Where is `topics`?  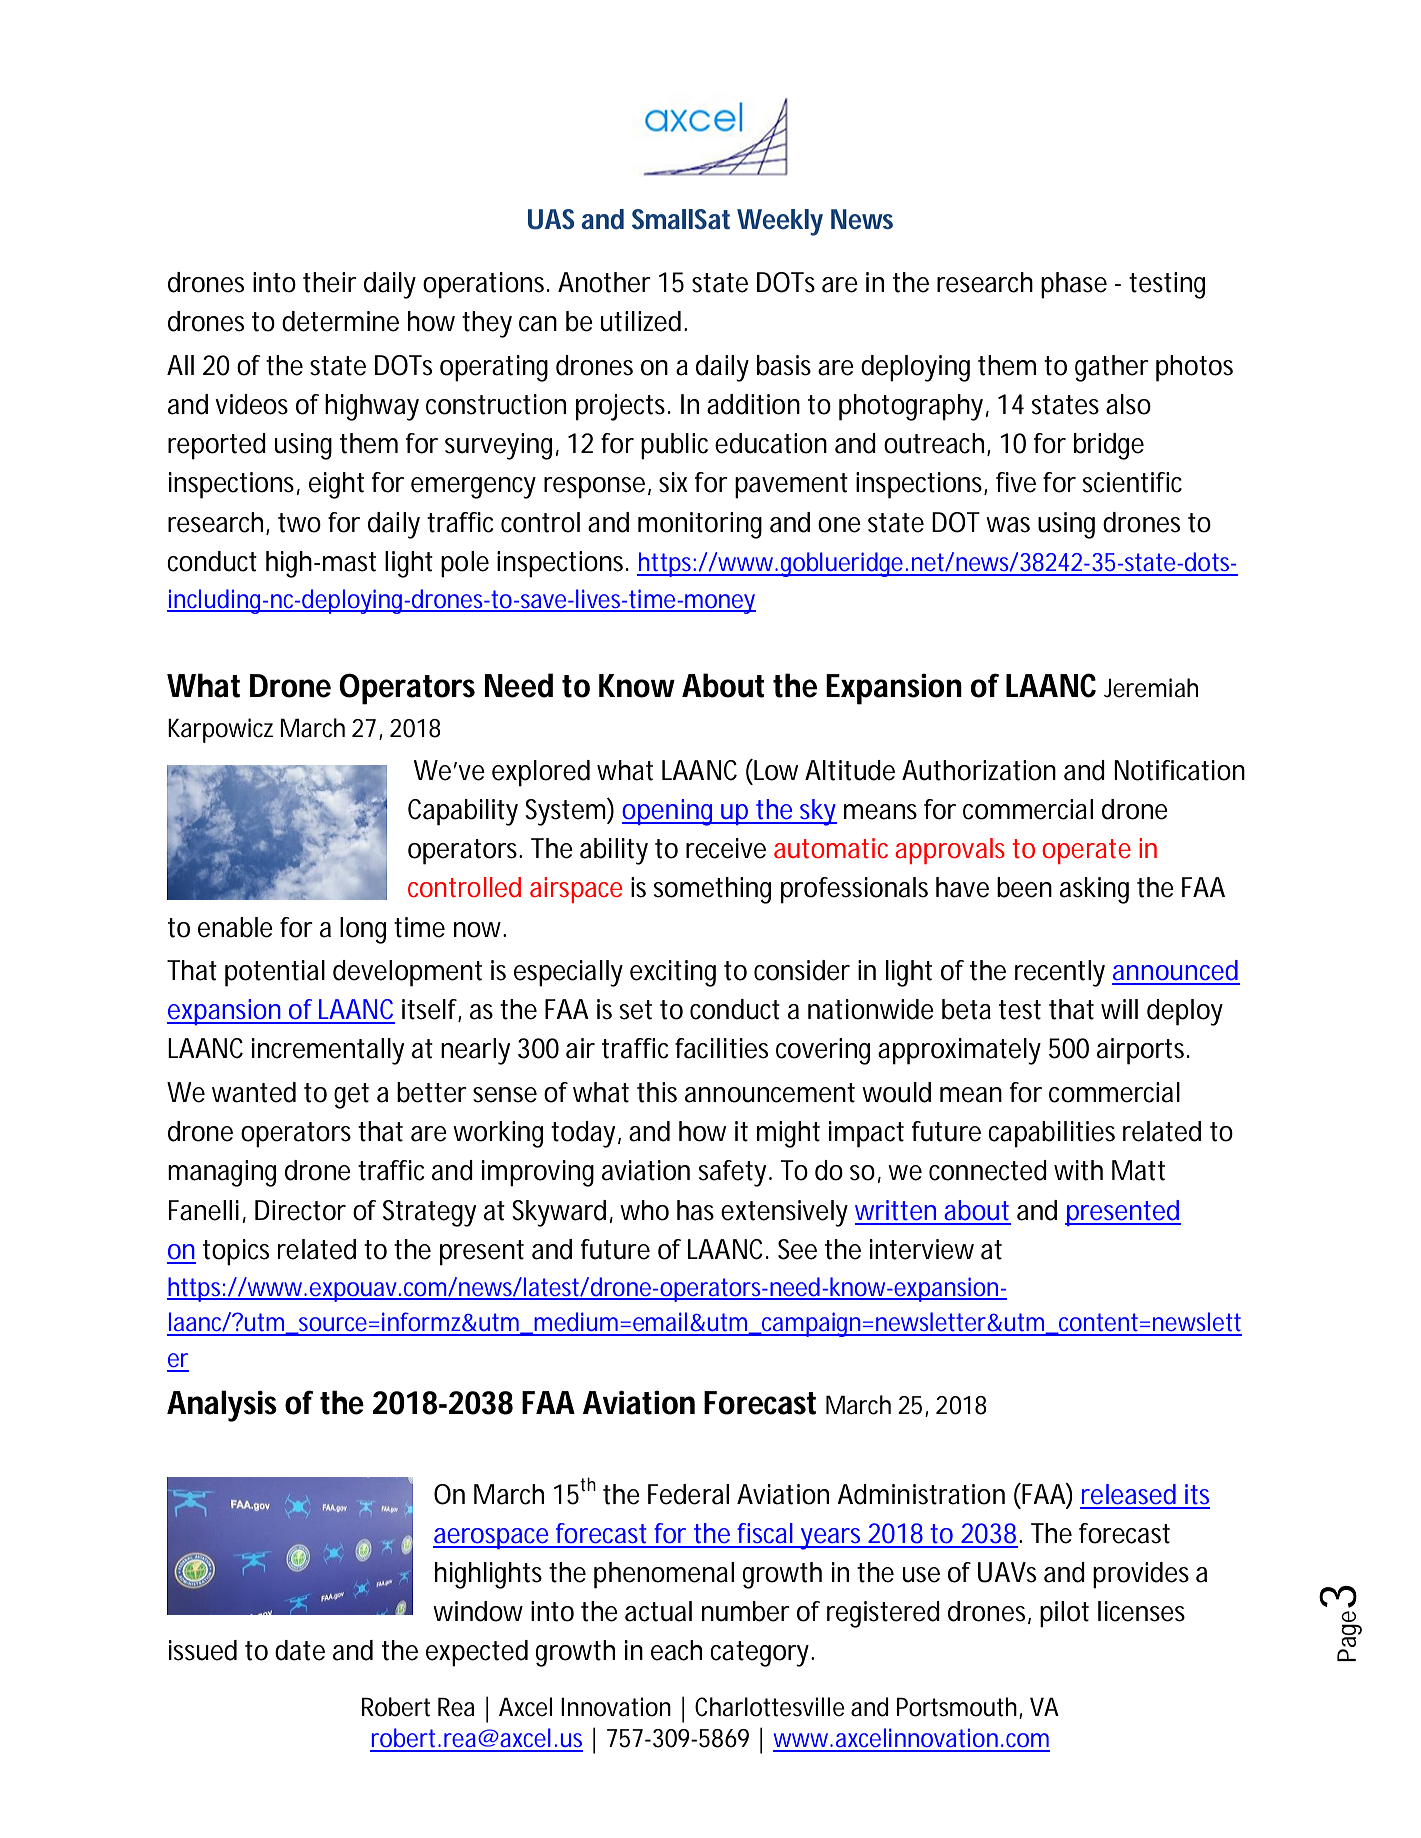 topics is located at coordinates (236, 1252).
